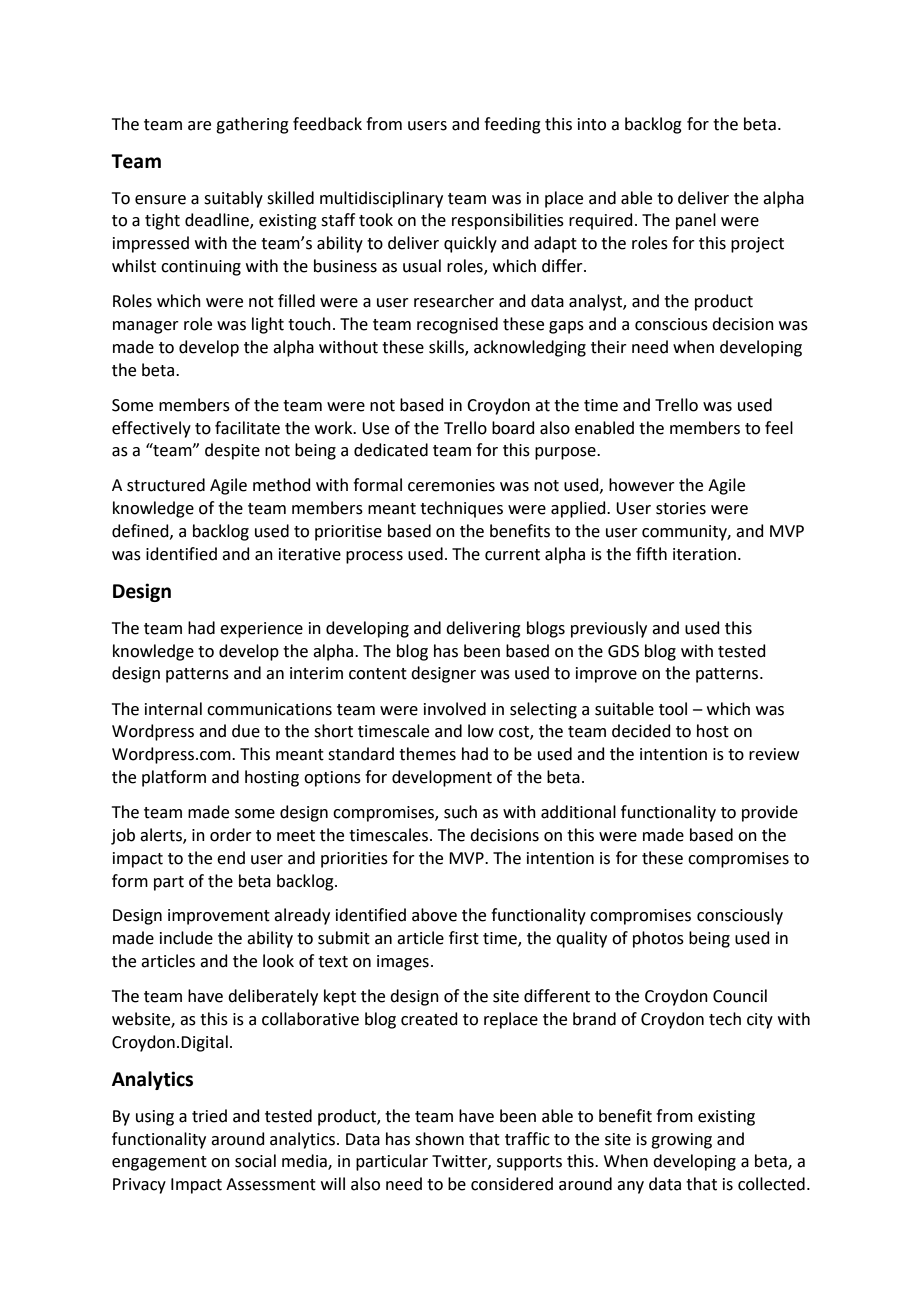 This image has width=924, height=1308. Describe the element at coordinates (186, 938) in the image. I see `include` at that location.
